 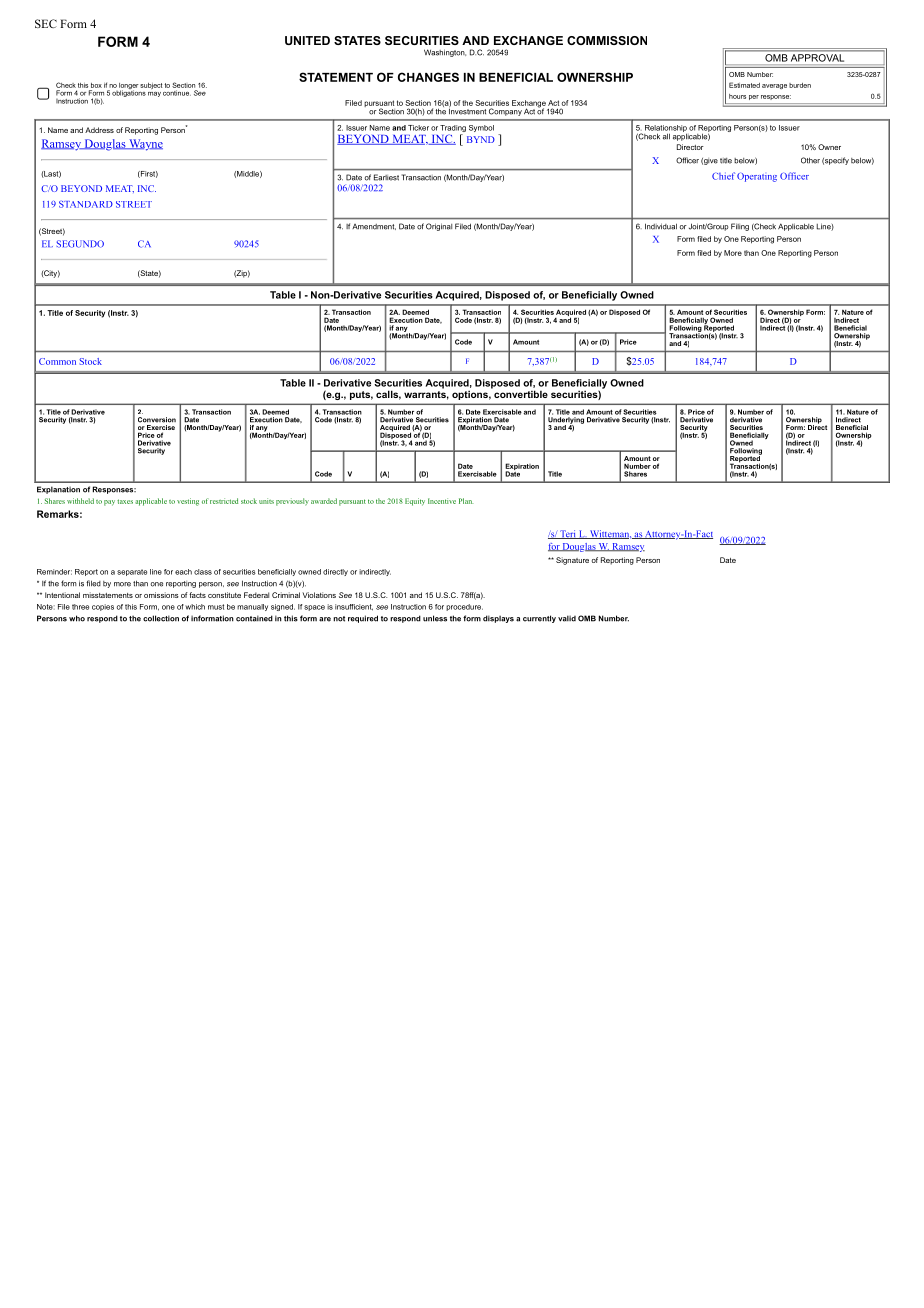 I want to click on convertible, so click(x=520, y=393).
